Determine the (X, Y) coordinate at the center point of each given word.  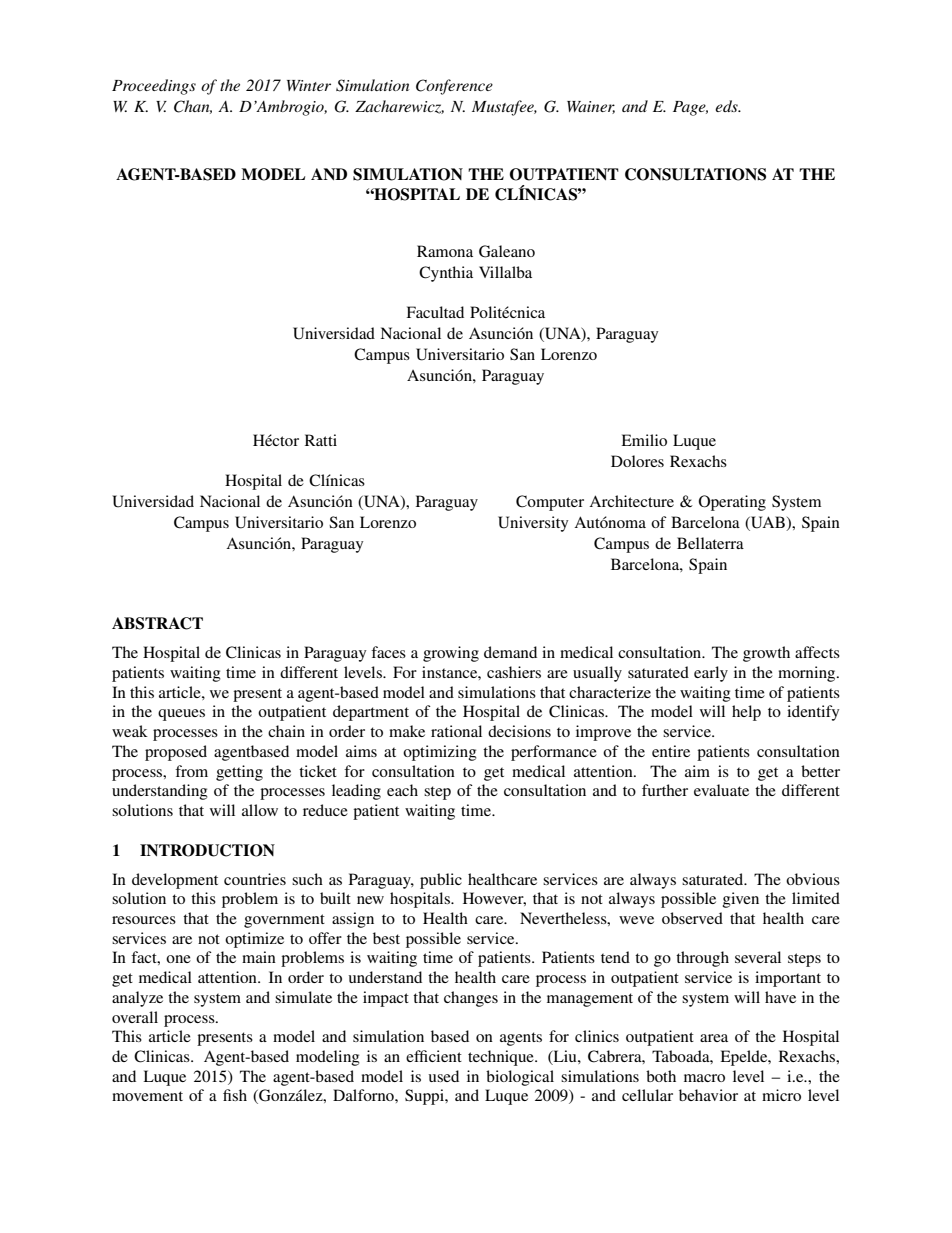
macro (704, 1078)
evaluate (721, 790)
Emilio (644, 440)
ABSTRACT (157, 623)
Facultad (435, 312)
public (441, 881)
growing (451, 654)
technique (502, 1058)
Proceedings (154, 87)
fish (235, 1095)
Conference (454, 87)
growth (766, 654)
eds (727, 106)
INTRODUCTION (207, 850)
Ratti (321, 440)
